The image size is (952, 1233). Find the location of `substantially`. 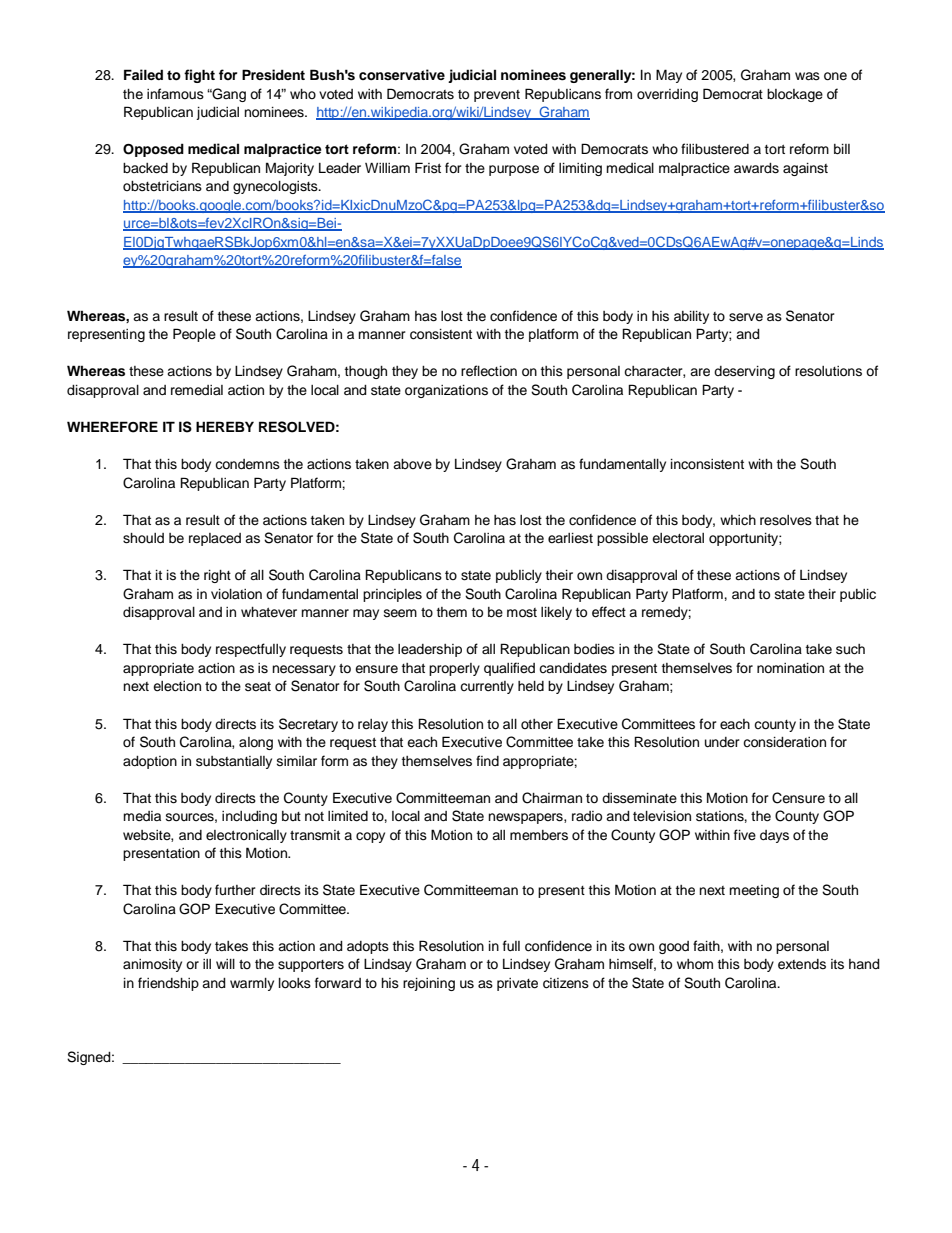

substantially is located at coordinates (234, 762).
